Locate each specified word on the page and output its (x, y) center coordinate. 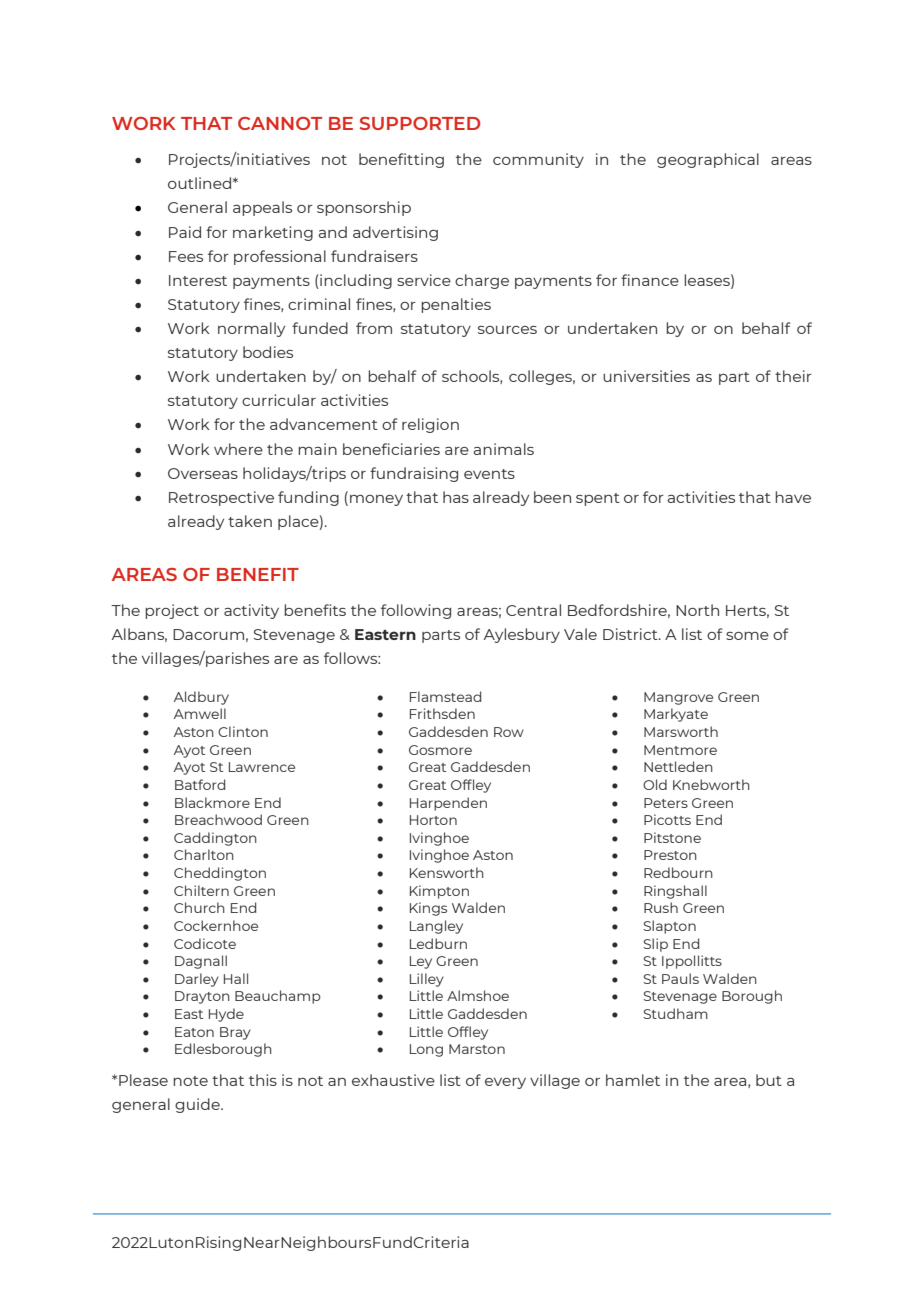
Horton (433, 820)
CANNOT (280, 123)
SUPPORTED (420, 123)
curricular (279, 400)
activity (251, 611)
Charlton (204, 854)
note (190, 1081)
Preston (670, 855)
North (697, 610)
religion (430, 425)
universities (646, 376)
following (416, 611)
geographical (708, 160)
